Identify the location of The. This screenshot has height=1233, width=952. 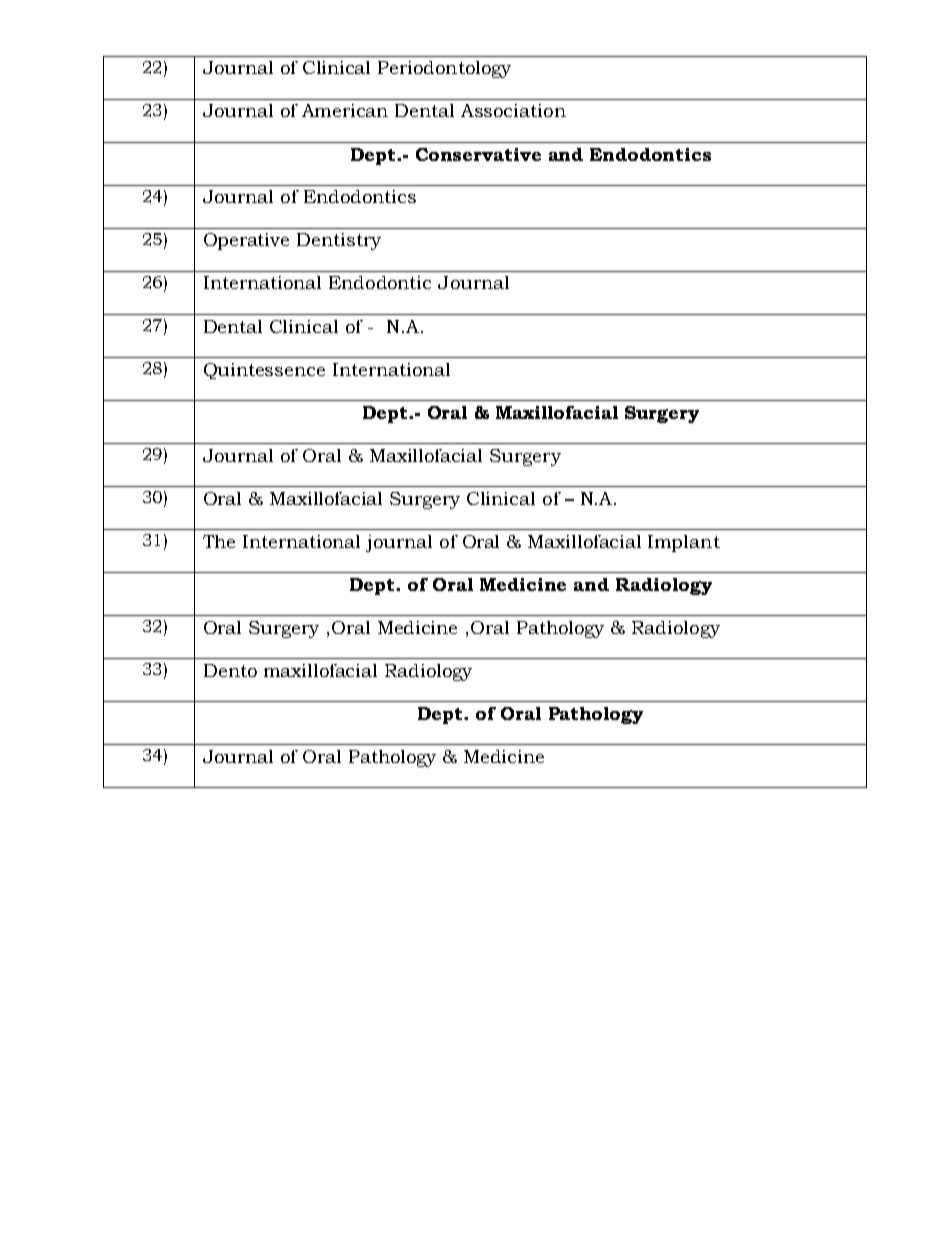
(219, 541).
